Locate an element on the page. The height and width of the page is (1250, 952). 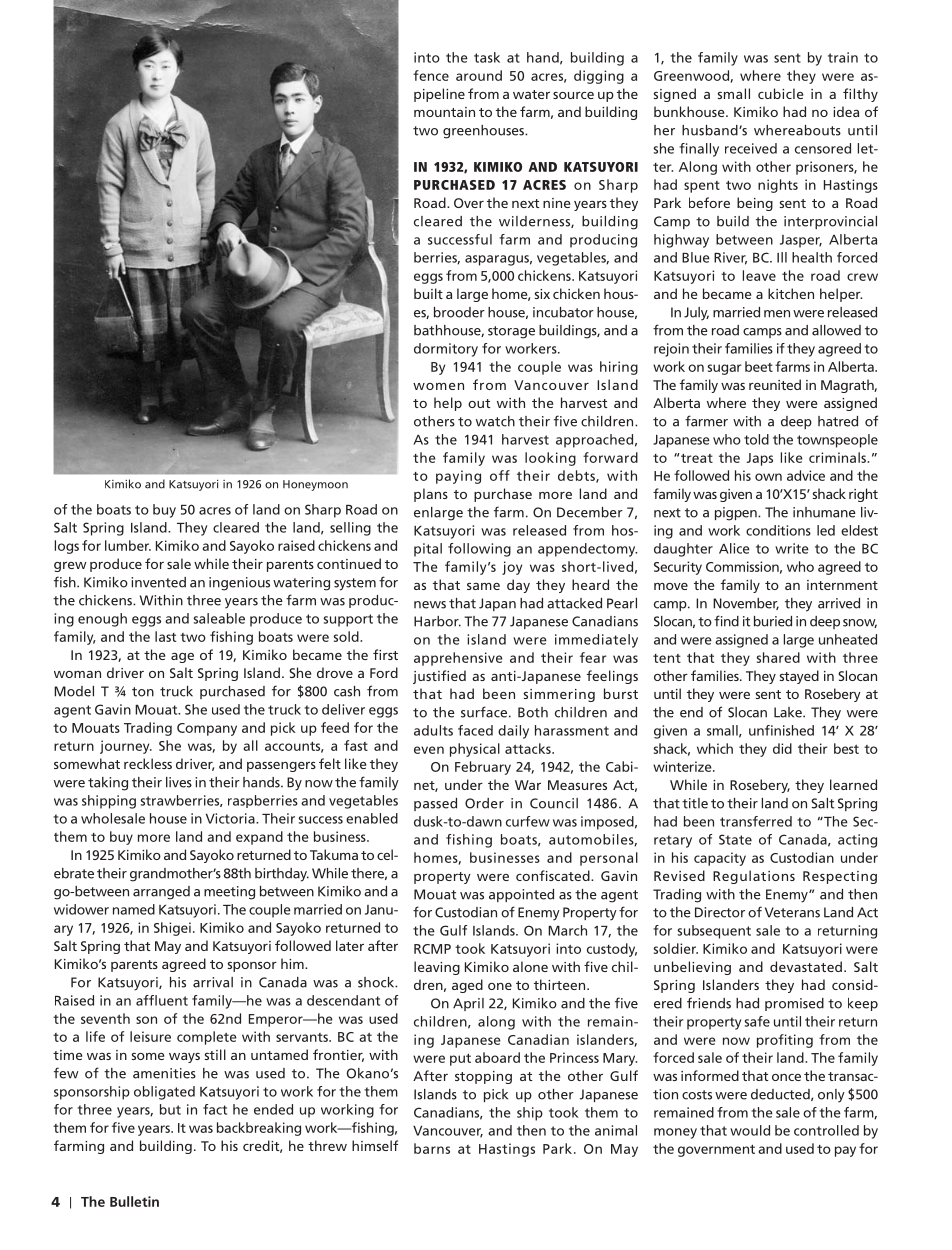
fence is located at coordinates (431, 75).
